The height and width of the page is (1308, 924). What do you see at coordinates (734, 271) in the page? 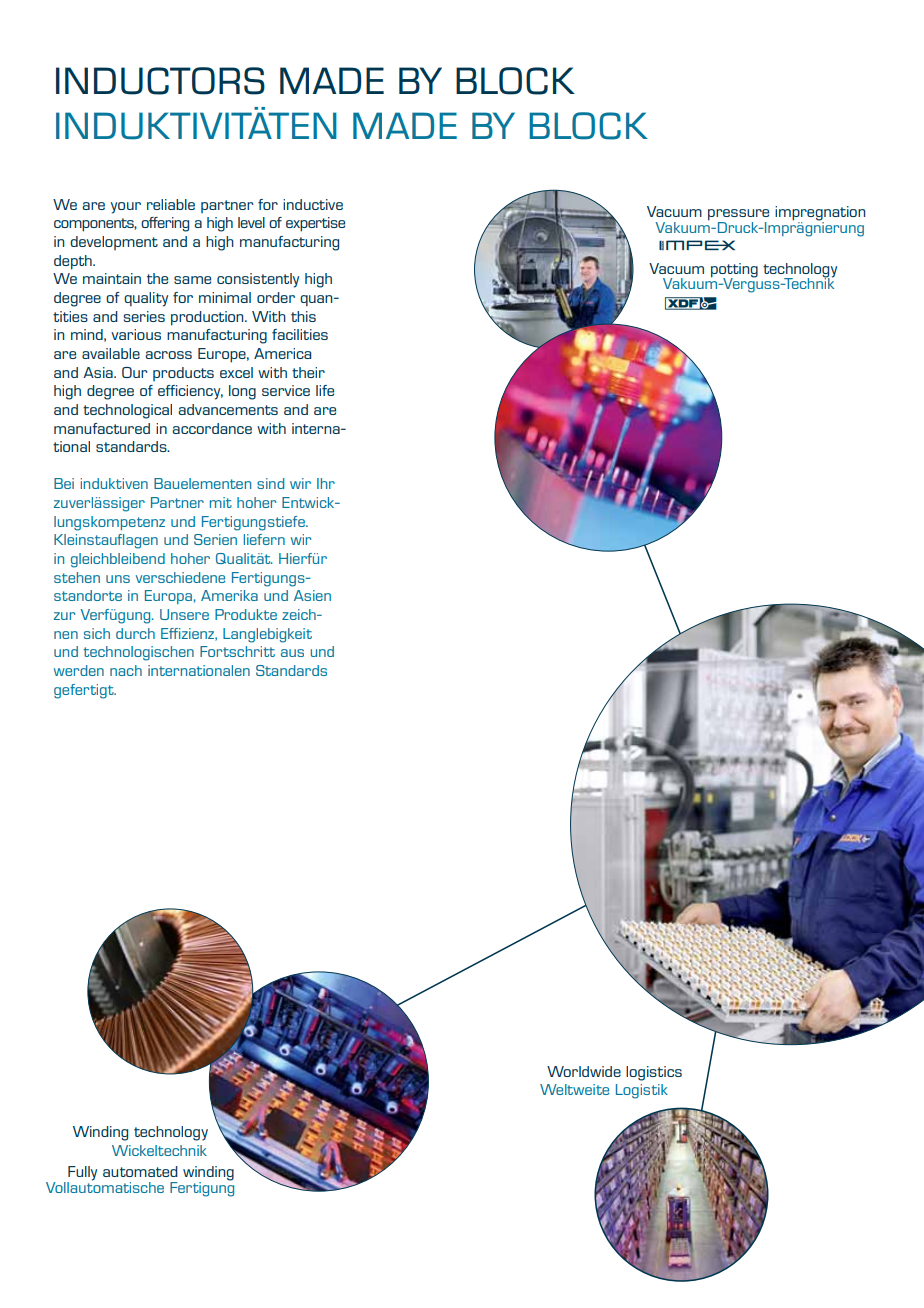
I see `potting` at bounding box center [734, 271].
